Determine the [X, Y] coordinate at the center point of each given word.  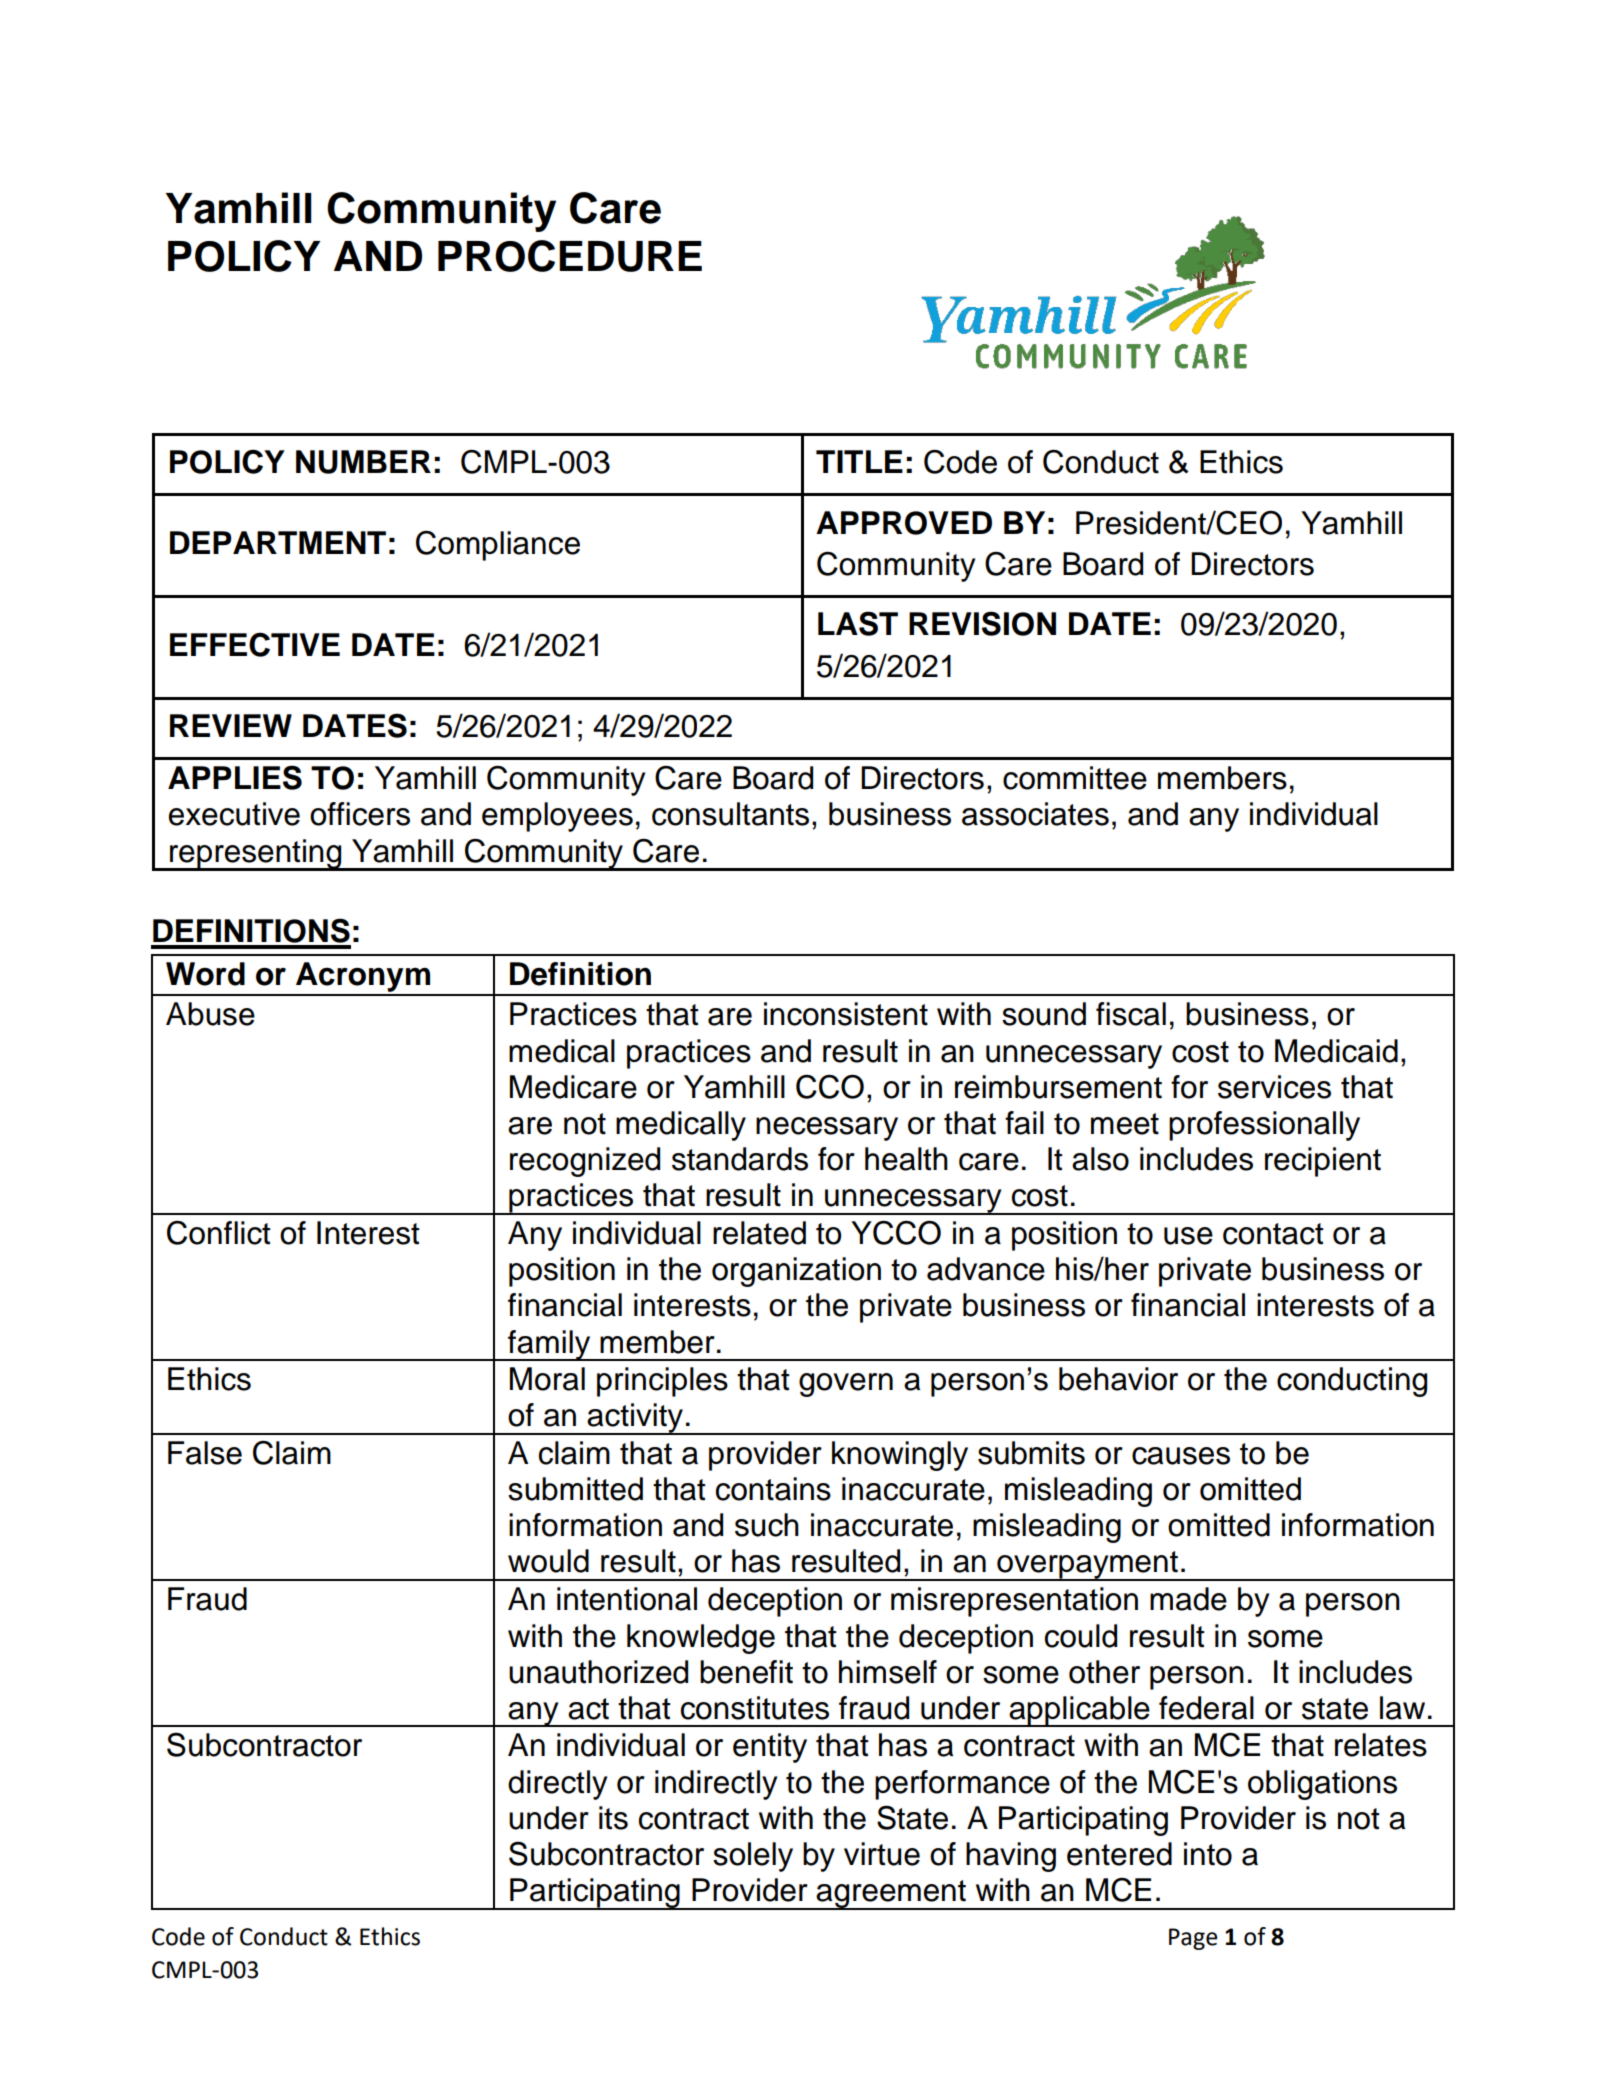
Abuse [210, 1014]
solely [753, 1857]
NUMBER [363, 462]
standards [740, 1159]
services [1274, 1087]
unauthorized [598, 1672]
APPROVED [904, 523]
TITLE [859, 461]
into [1208, 1854]
